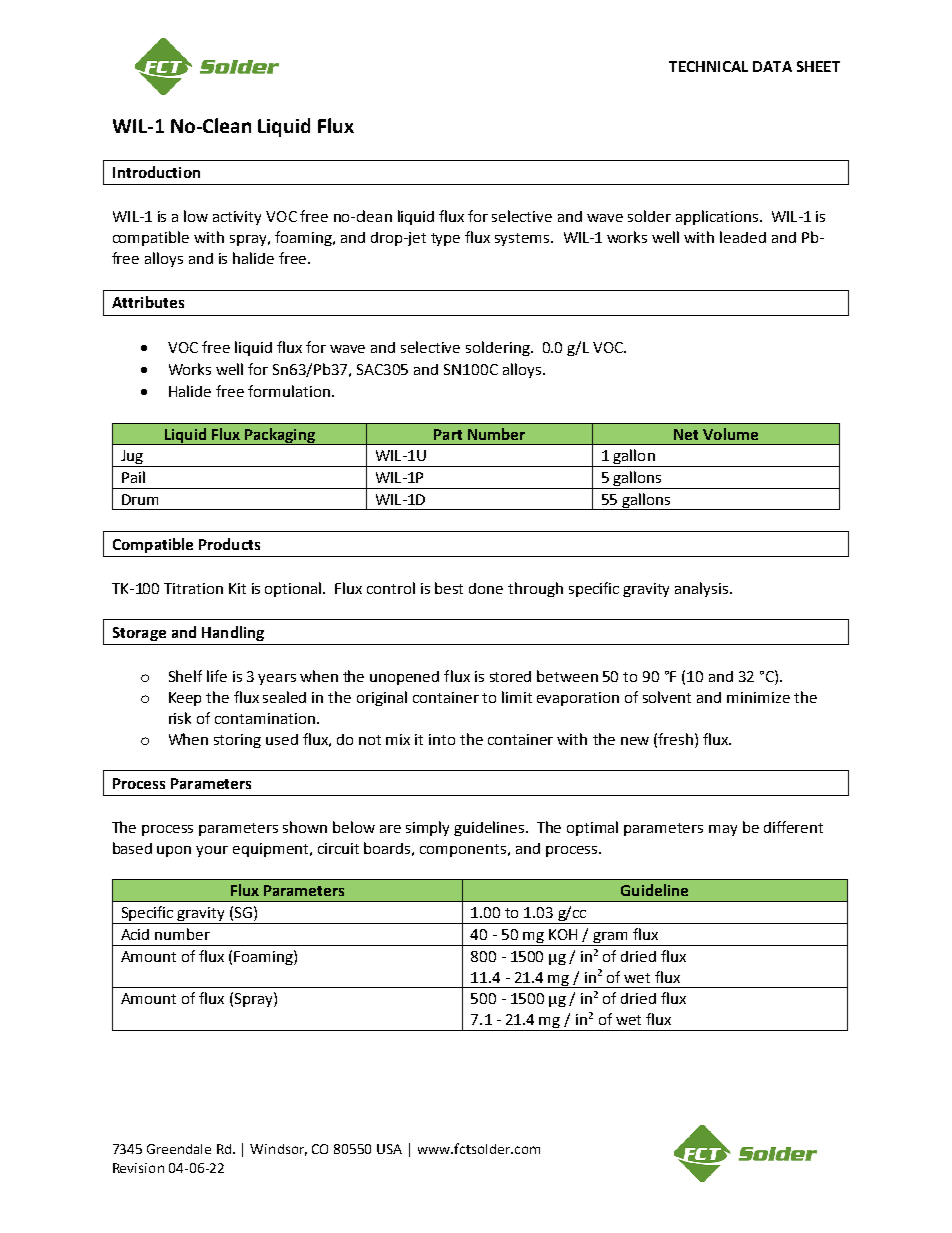 This screenshot has width=952, height=1233. I want to click on done, so click(486, 588).
